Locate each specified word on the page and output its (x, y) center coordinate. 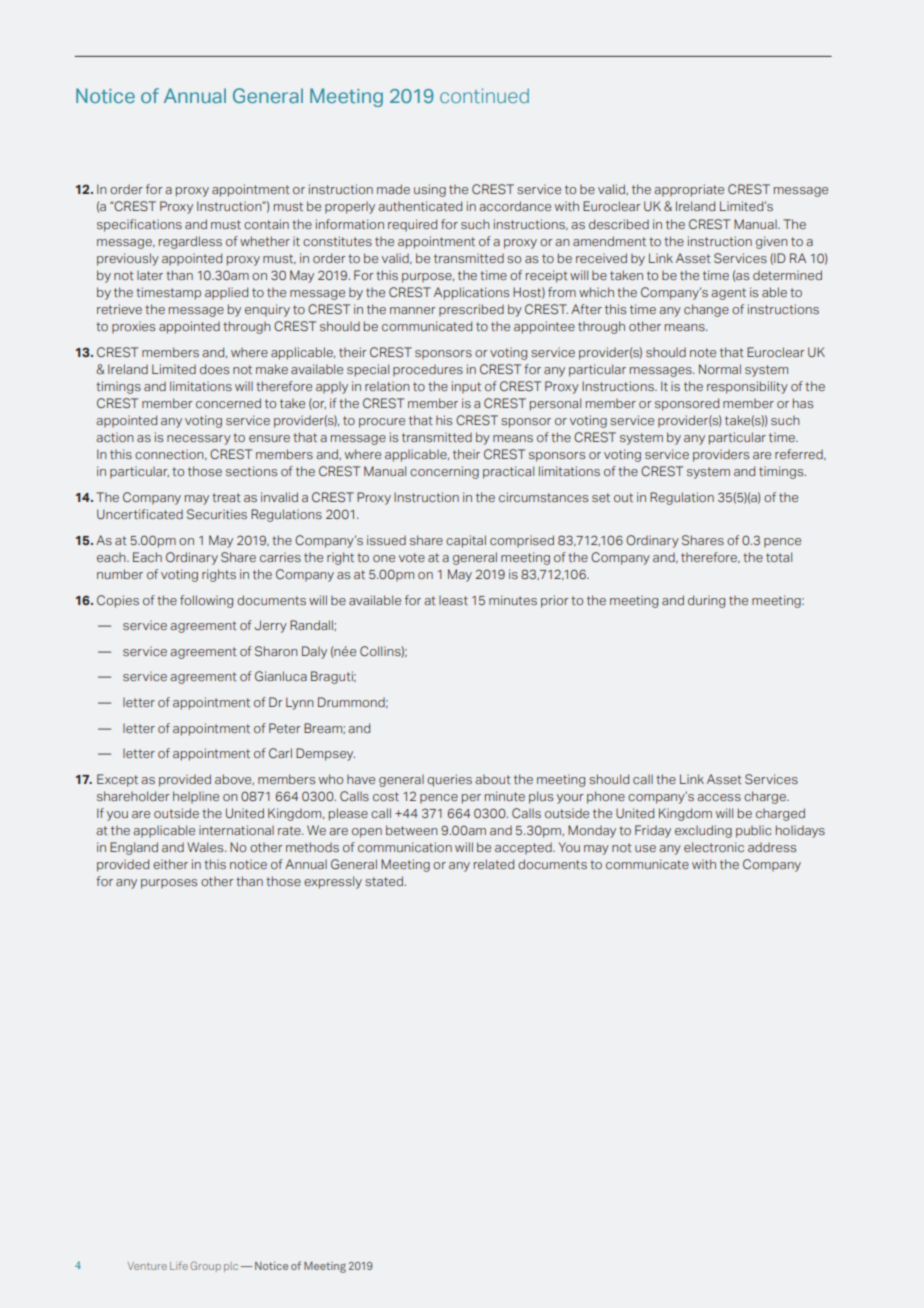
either (170, 864)
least (453, 600)
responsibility (747, 387)
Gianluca (281, 676)
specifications (139, 225)
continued (484, 95)
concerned (228, 403)
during (706, 601)
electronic (714, 847)
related (494, 864)
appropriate (689, 190)
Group (206, 1266)
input (466, 387)
